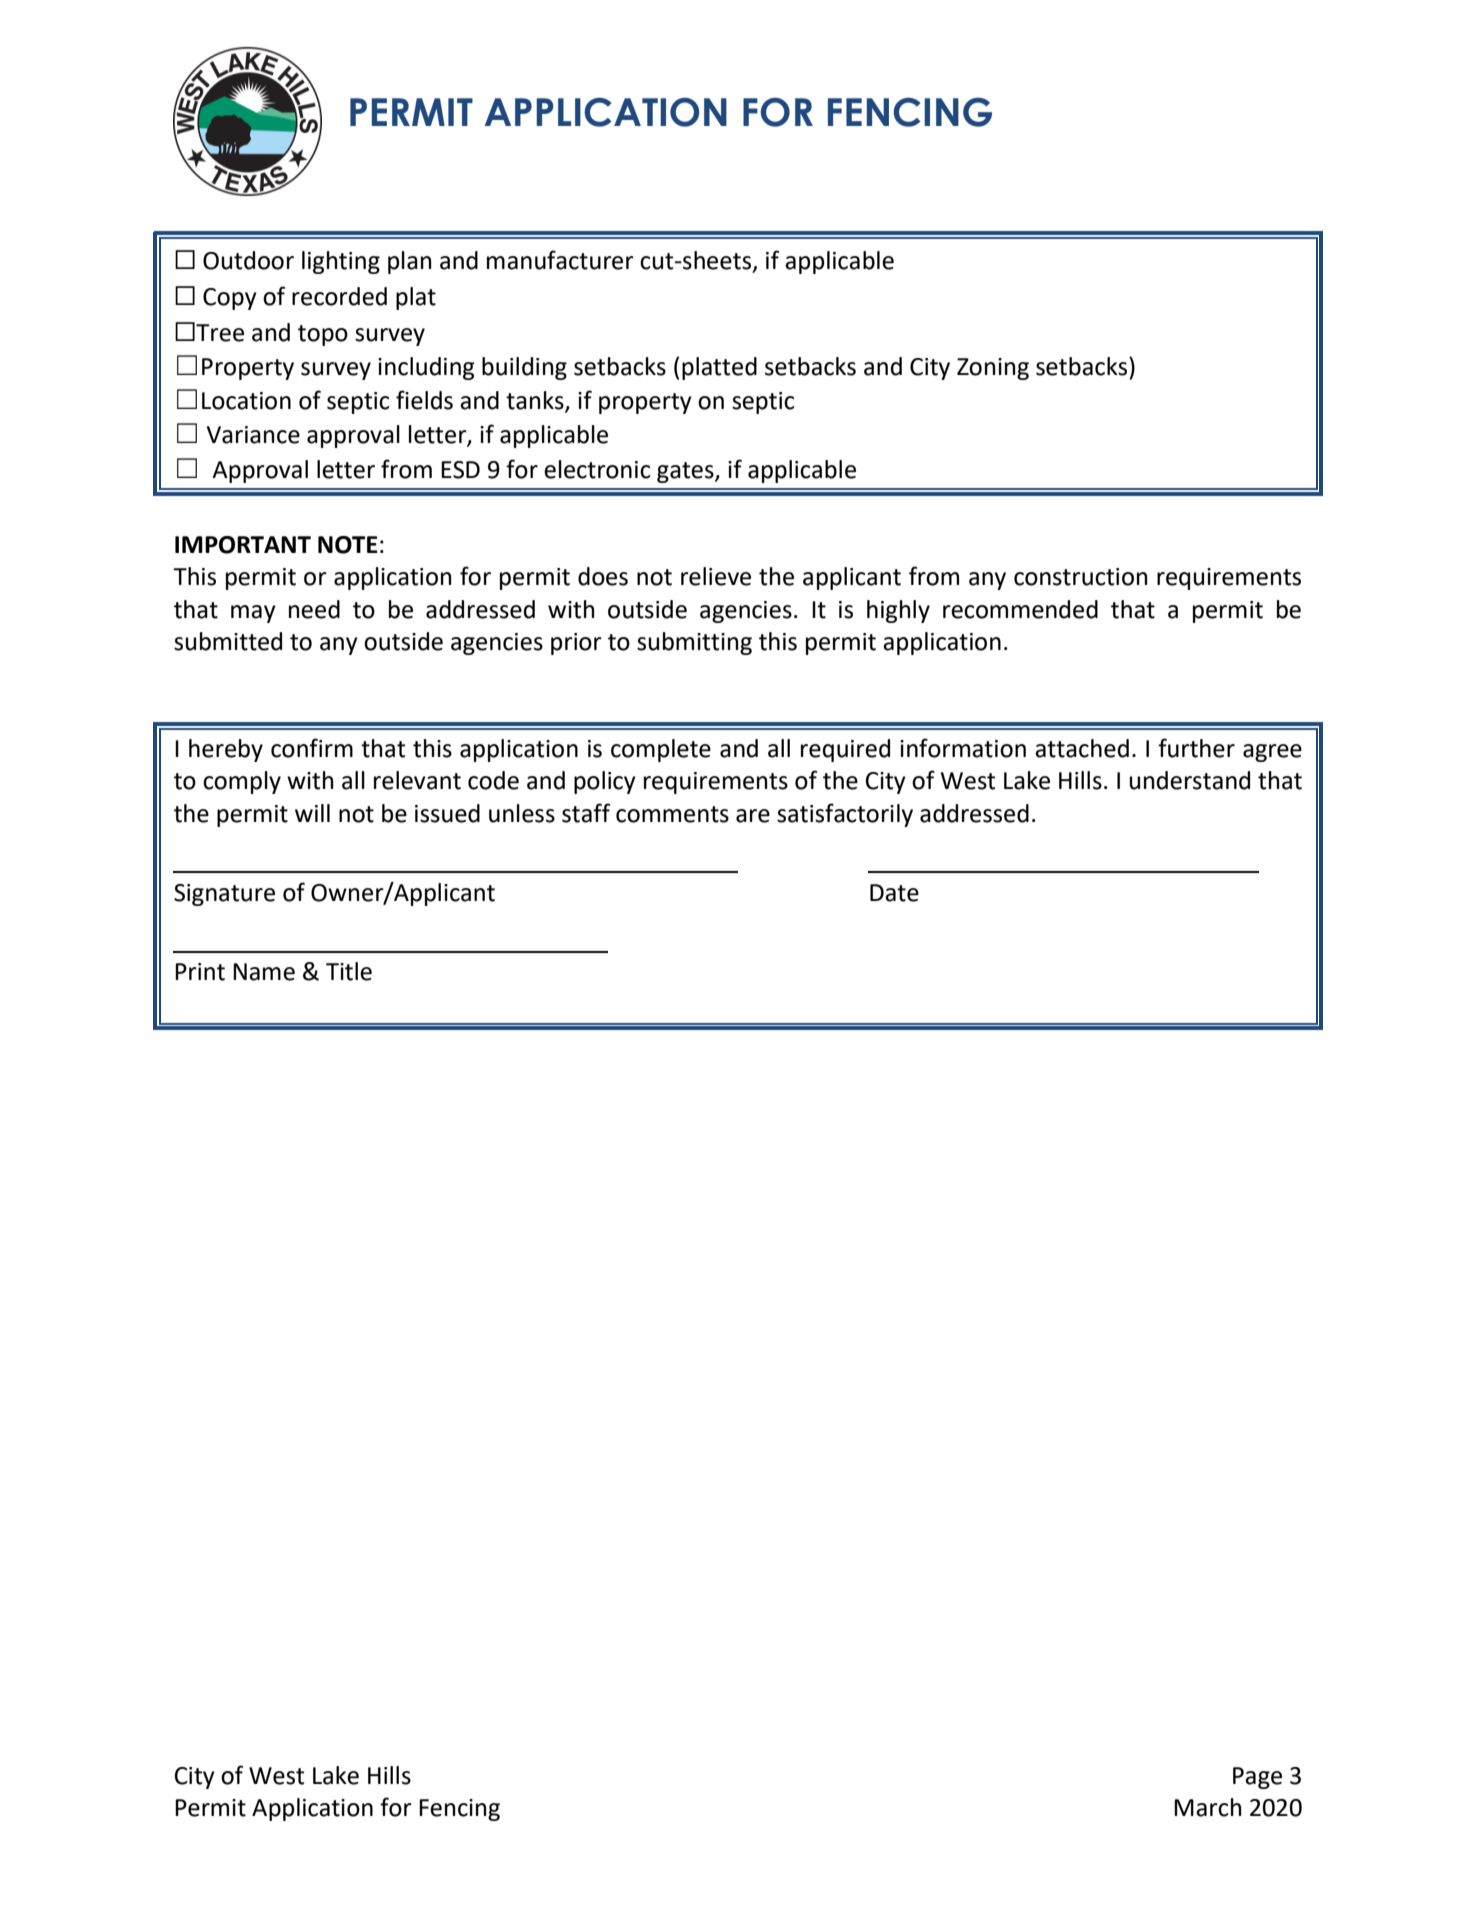 This page has width=1476, height=1910. What do you see at coordinates (312, 813) in the page?
I see `will` at bounding box center [312, 813].
